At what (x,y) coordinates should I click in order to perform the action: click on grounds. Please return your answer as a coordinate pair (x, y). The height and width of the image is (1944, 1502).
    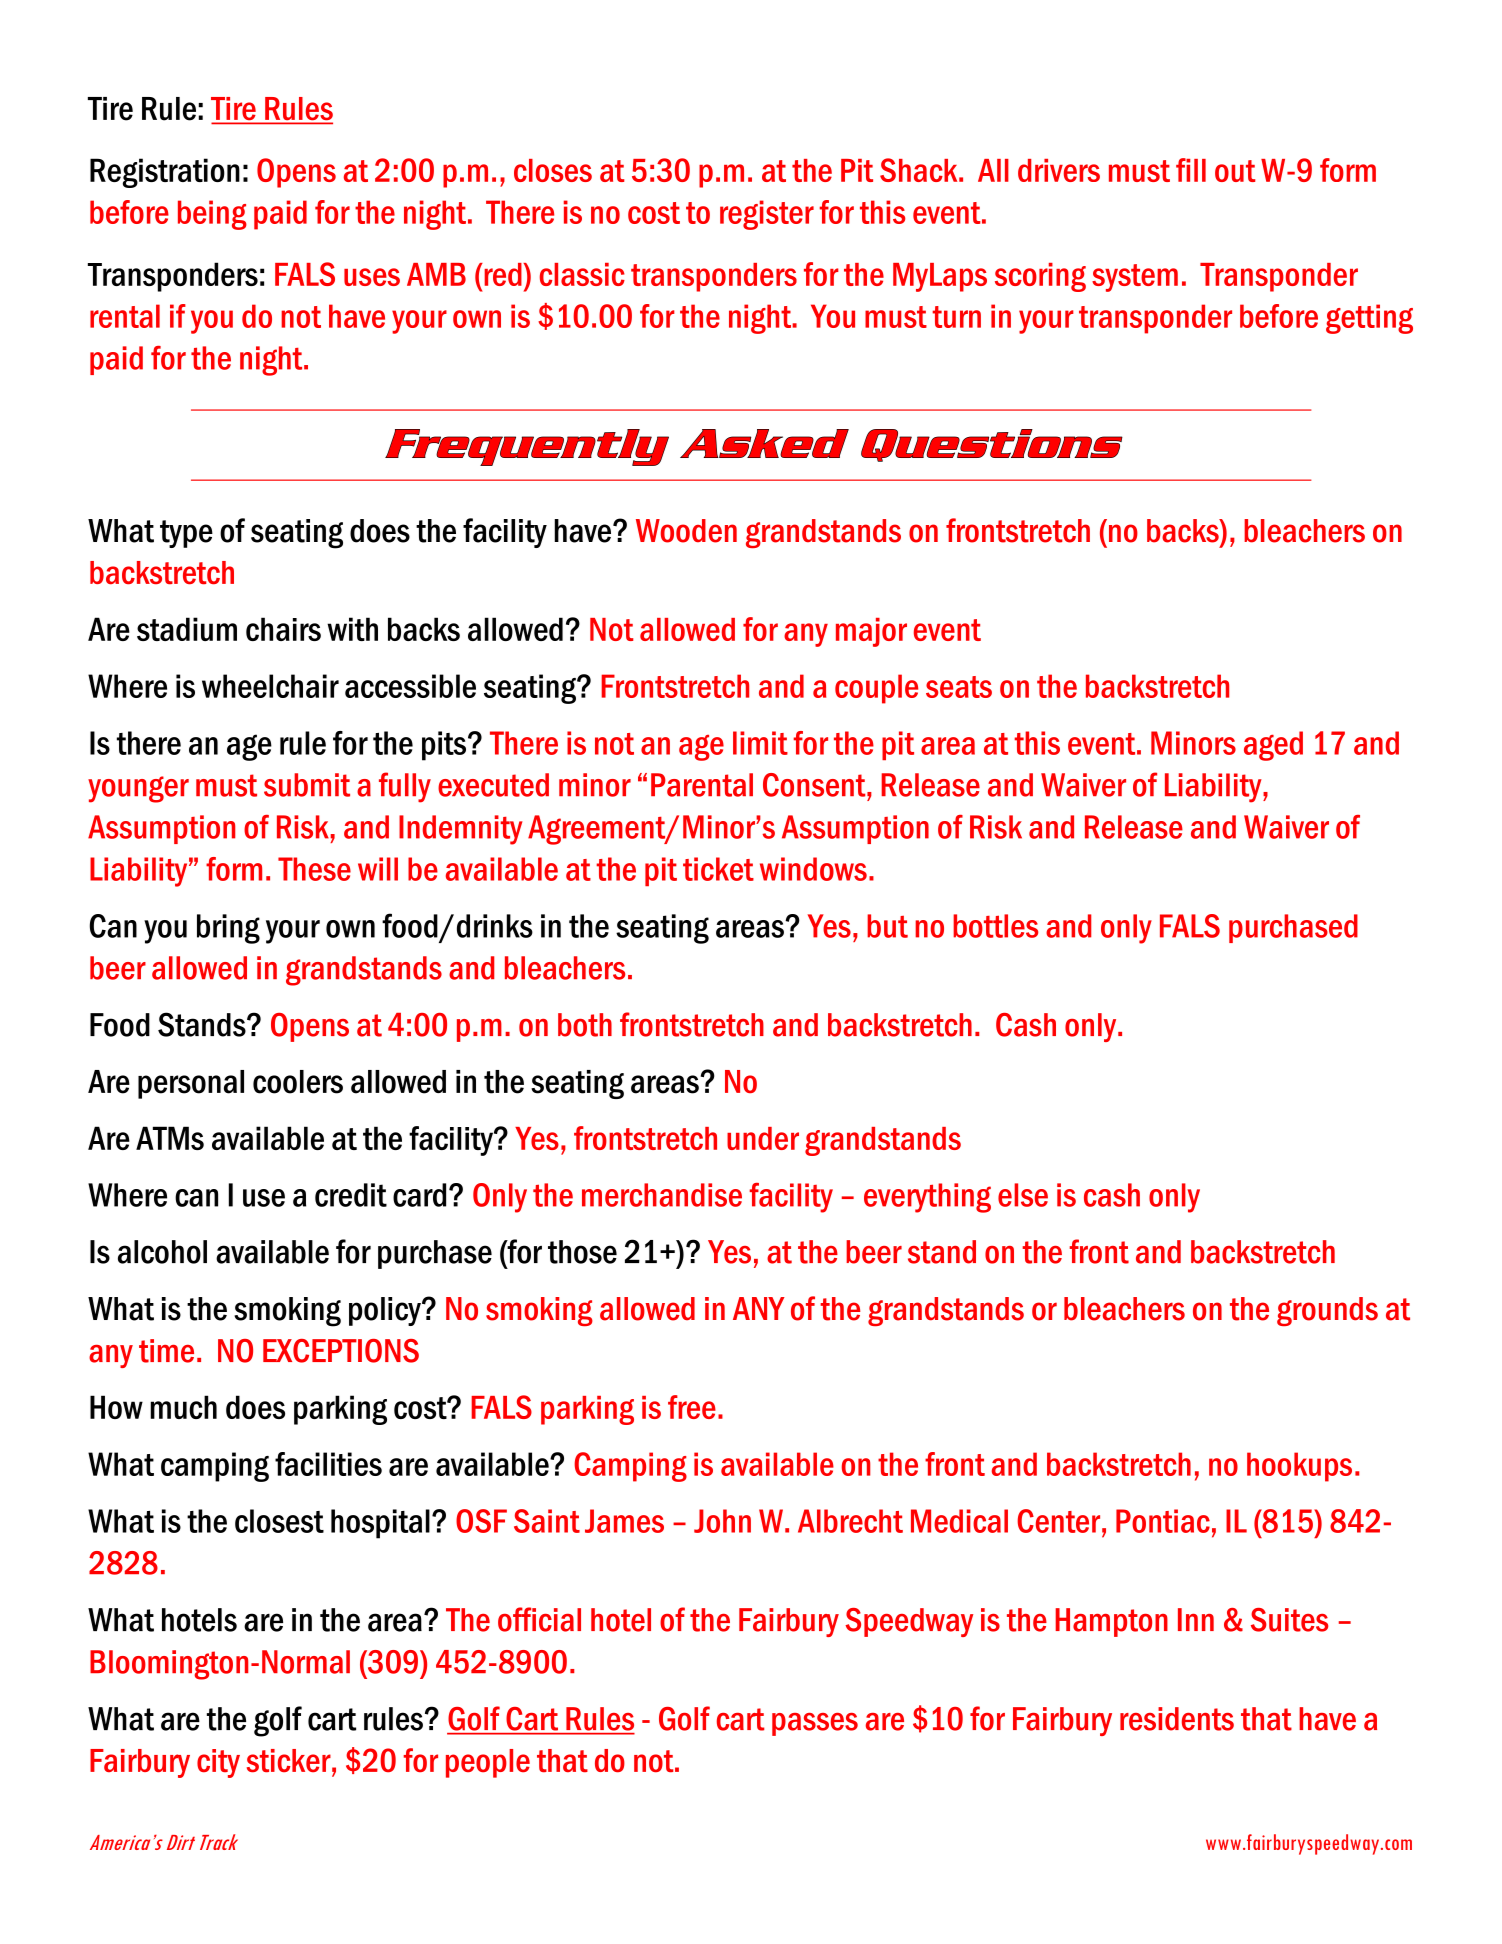
    Looking at the image, I should click on (1327, 1311).
